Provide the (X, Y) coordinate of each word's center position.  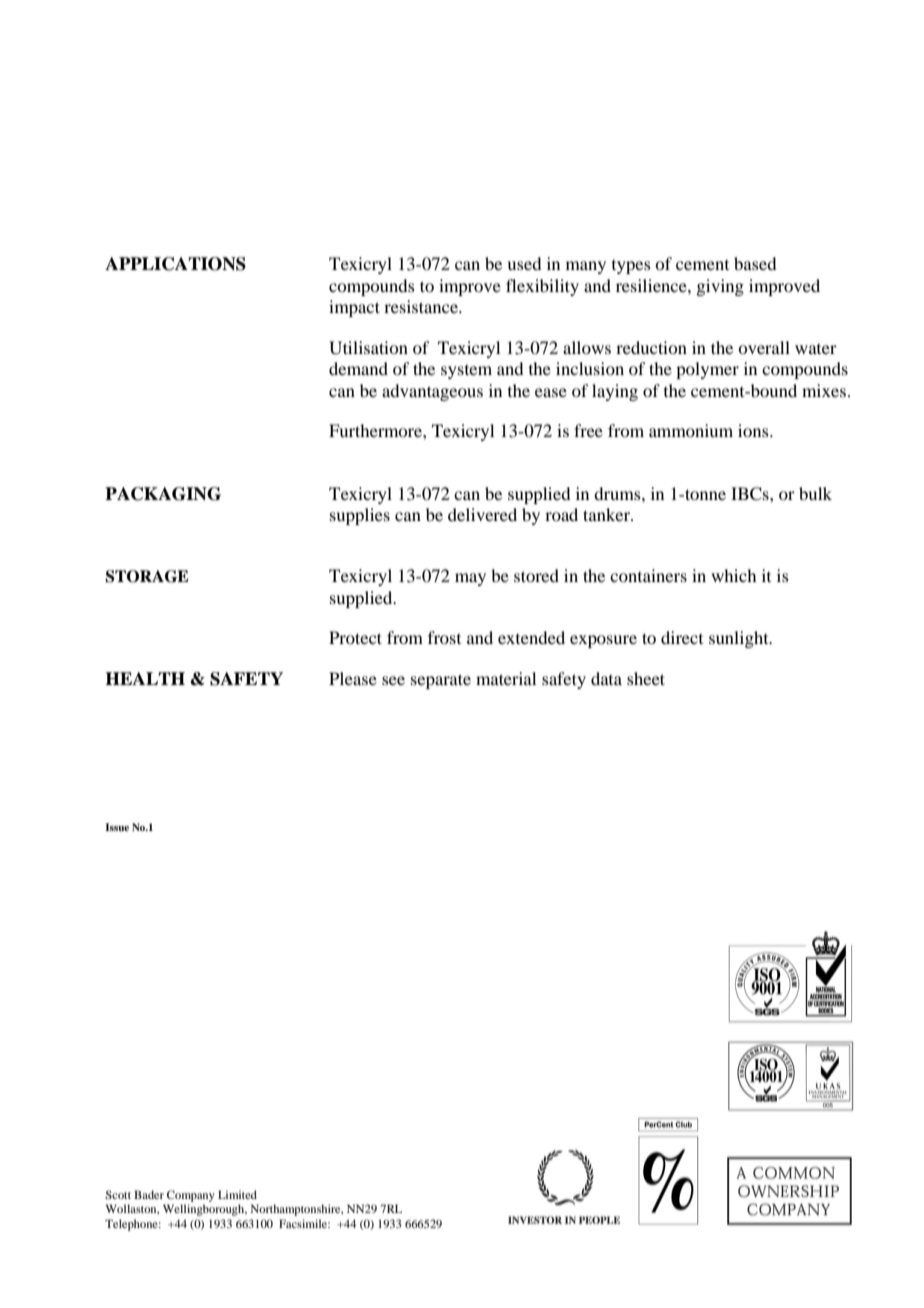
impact (354, 308)
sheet (646, 678)
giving (720, 287)
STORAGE (146, 576)
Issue (117, 827)
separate (441, 681)
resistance (422, 306)
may (470, 579)
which (733, 575)
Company (191, 1196)
